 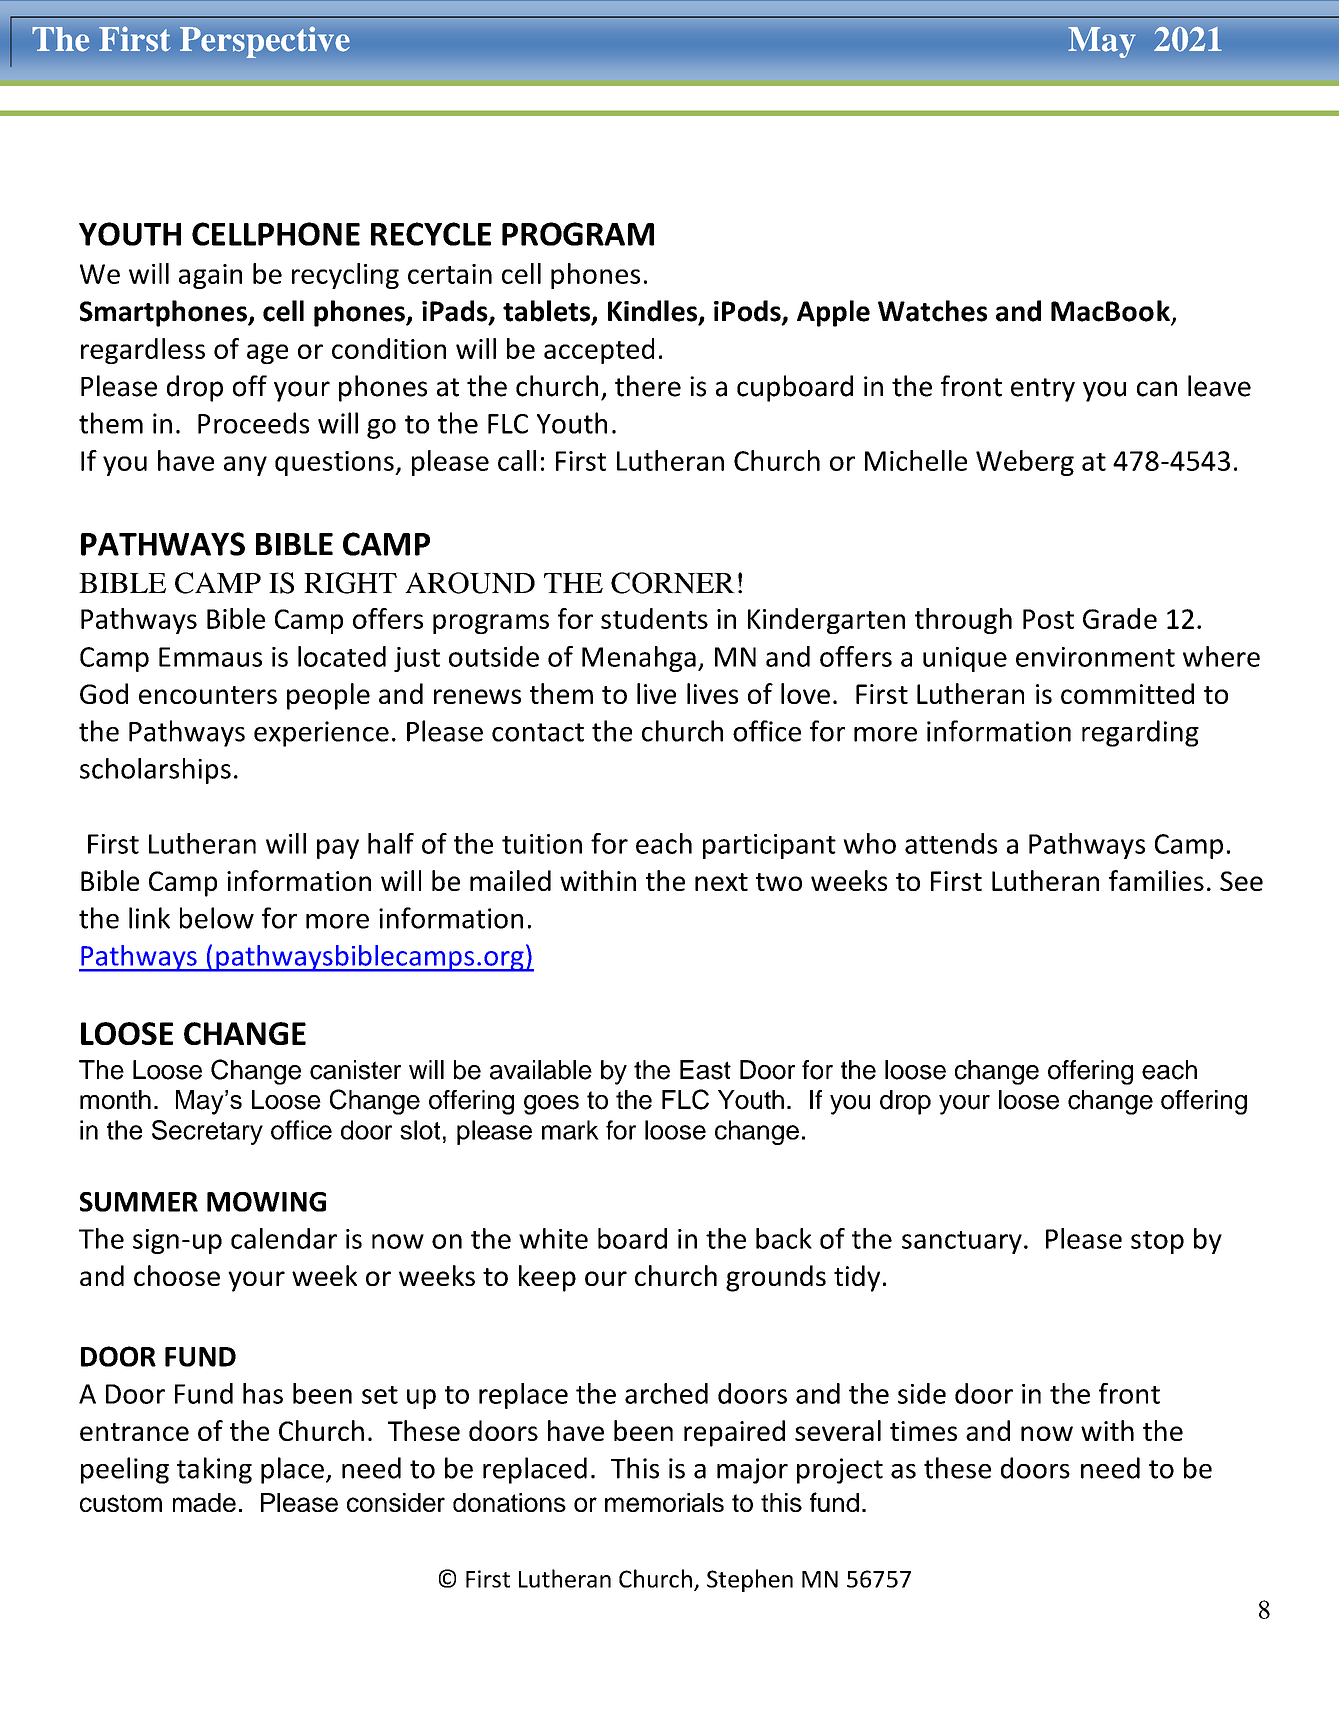 What do you see at coordinates (431, 234) in the image?
I see `RECYCLE` at bounding box center [431, 234].
